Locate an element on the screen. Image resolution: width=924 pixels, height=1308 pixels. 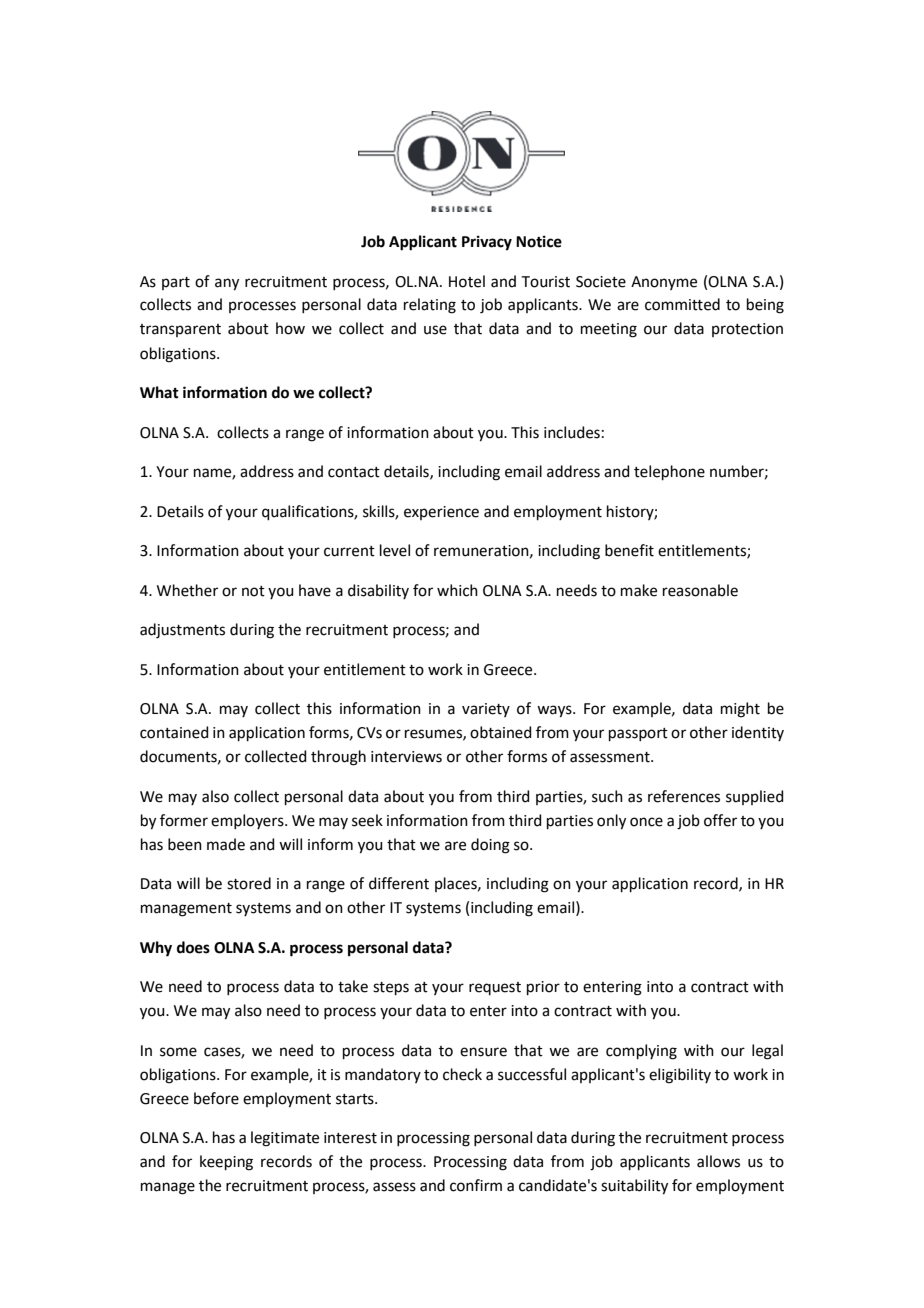
any is located at coordinates (227, 284).
